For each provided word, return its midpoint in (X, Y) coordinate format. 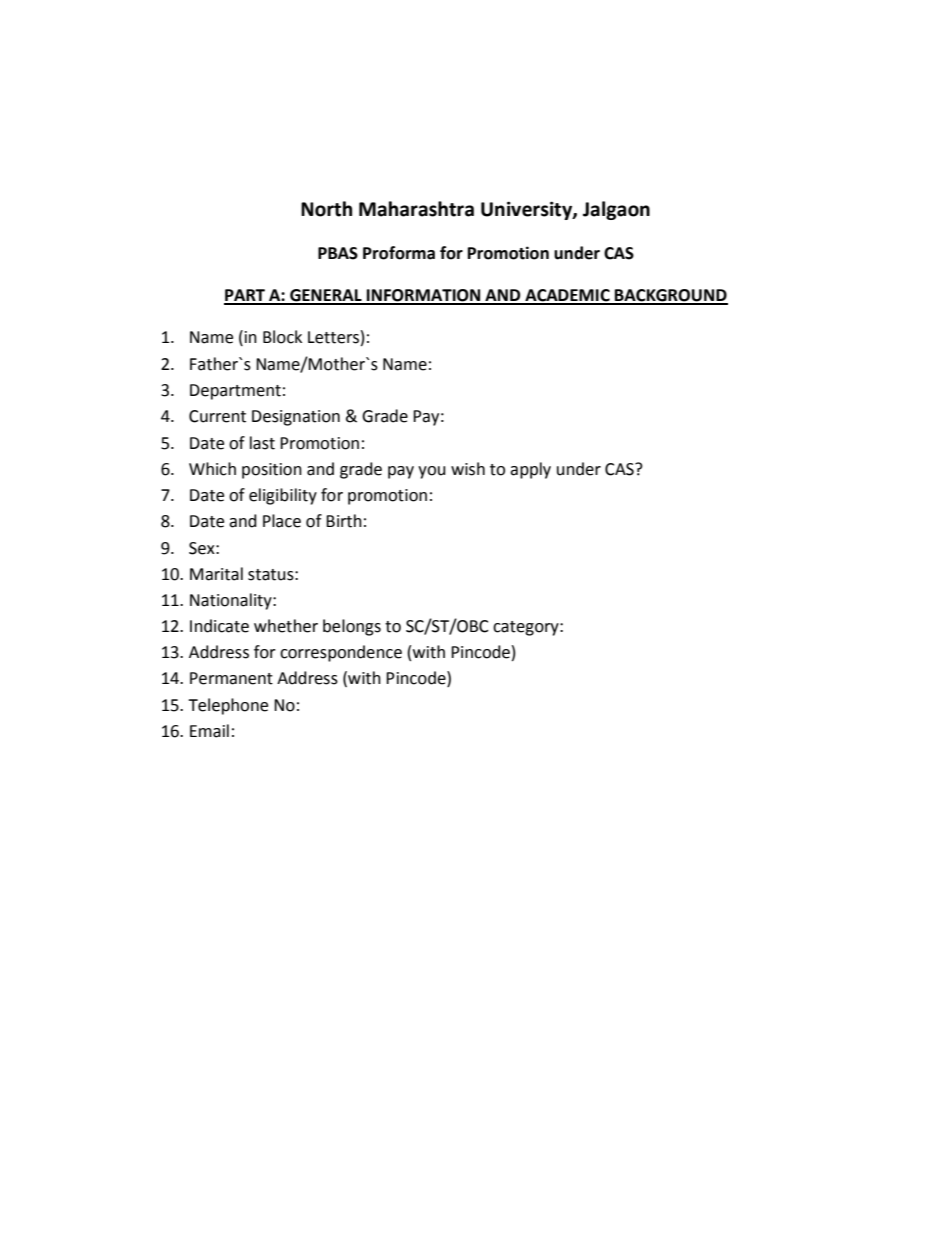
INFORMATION (424, 296)
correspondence (341, 653)
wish (468, 469)
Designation (296, 418)
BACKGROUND (670, 296)
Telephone (228, 706)
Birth (344, 521)
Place (282, 521)
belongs (352, 627)
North (326, 209)
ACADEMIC (567, 296)
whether (286, 626)
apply (530, 470)
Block (282, 337)
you (432, 472)
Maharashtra (416, 209)
